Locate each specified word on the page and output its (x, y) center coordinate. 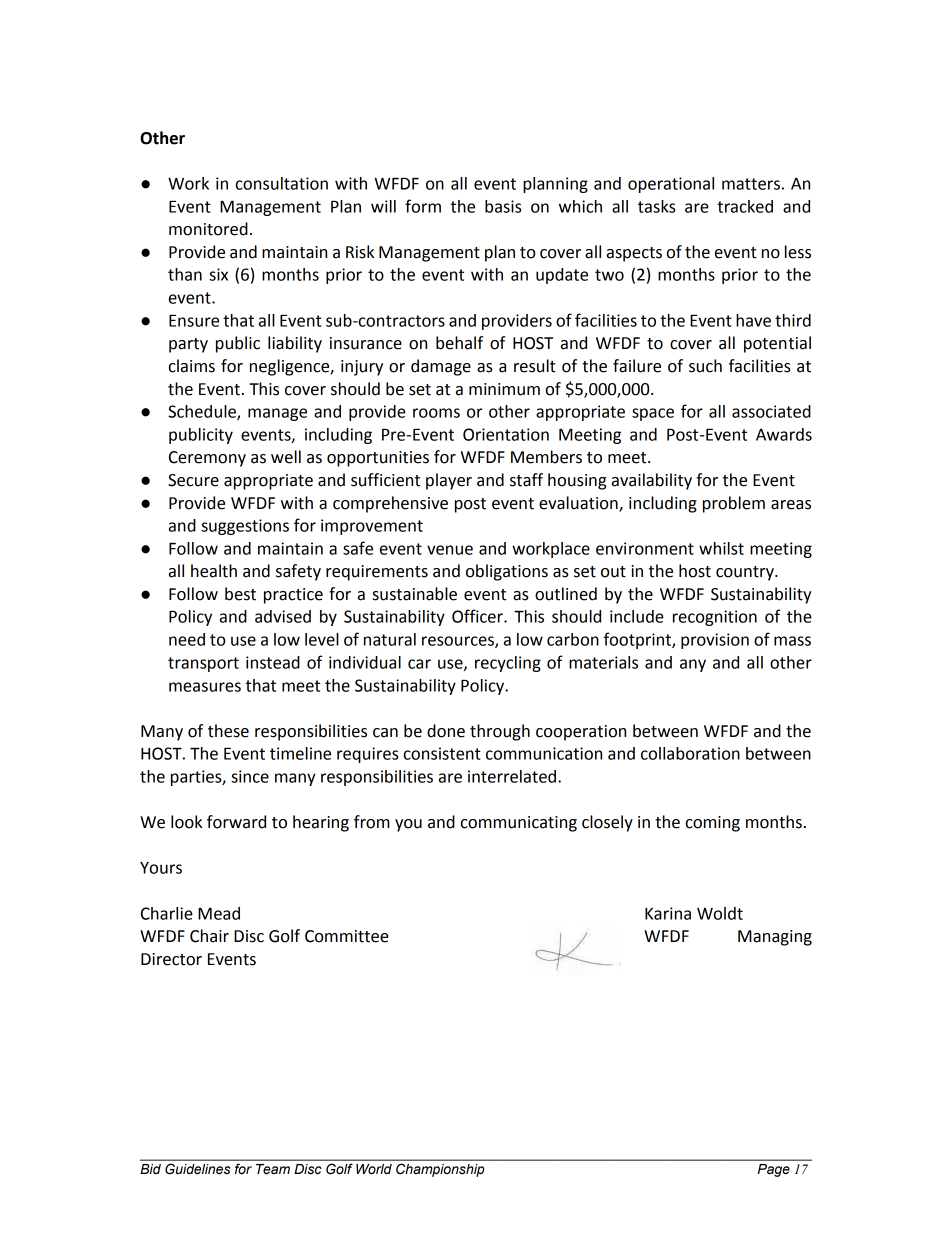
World (374, 1169)
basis (503, 206)
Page (774, 1170)
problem (734, 504)
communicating (519, 824)
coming (713, 824)
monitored (208, 229)
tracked (745, 206)
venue (450, 550)
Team (273, 1169)
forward (236, 822)
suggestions (245, 527)
